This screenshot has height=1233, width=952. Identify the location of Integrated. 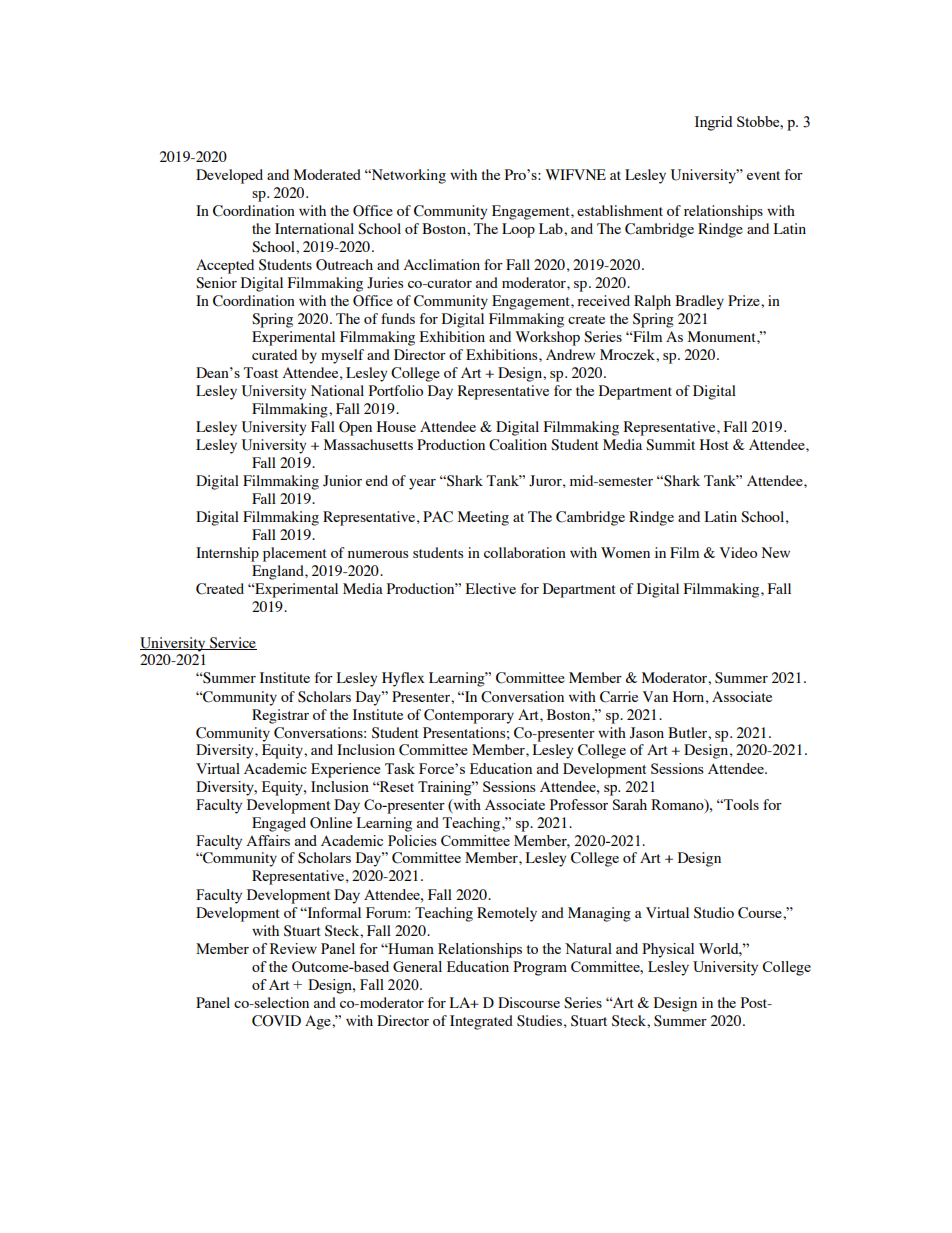
(481, 1022).
